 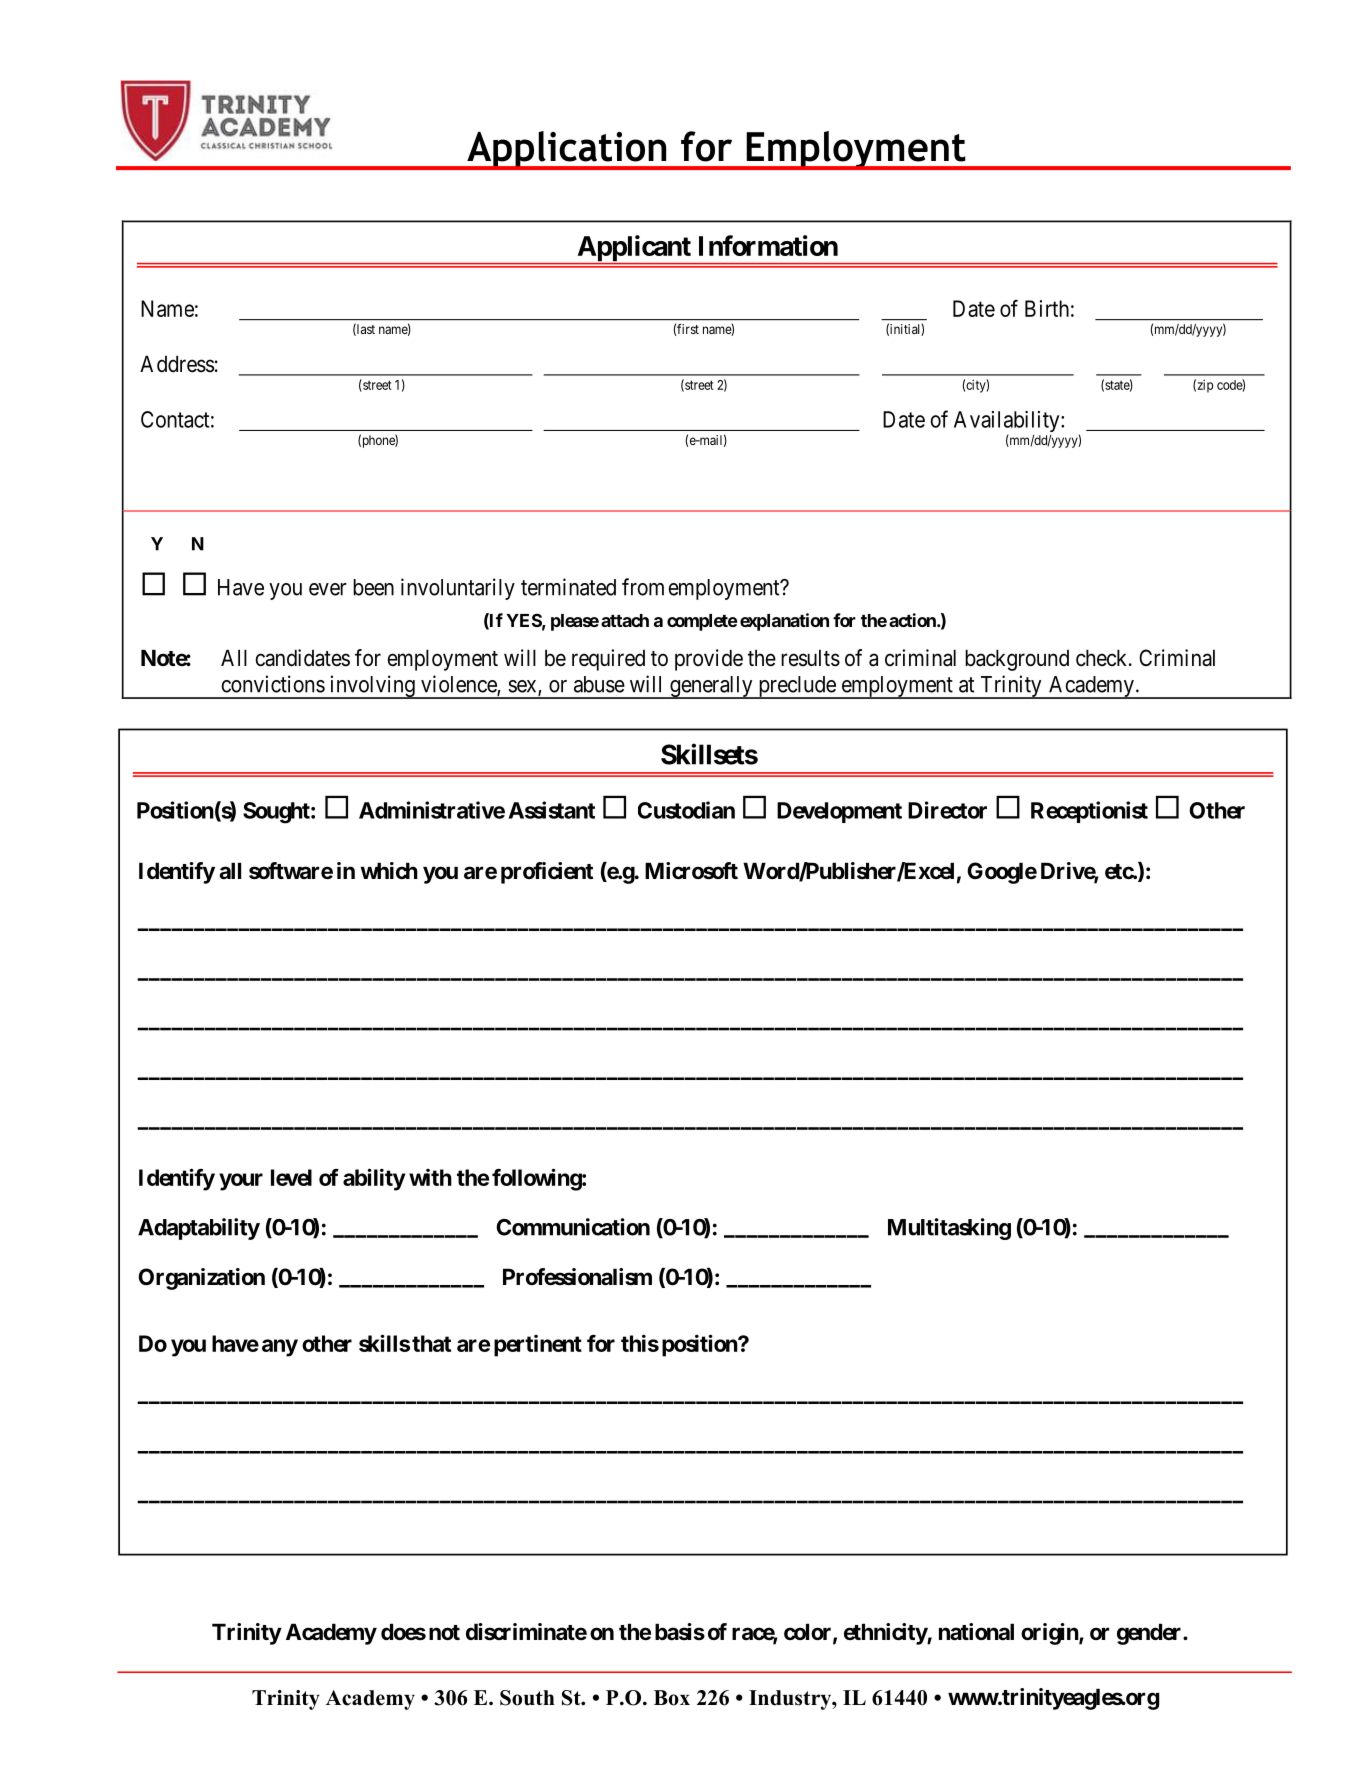 I want to click on Applicant, so click(x=634, y=249).
